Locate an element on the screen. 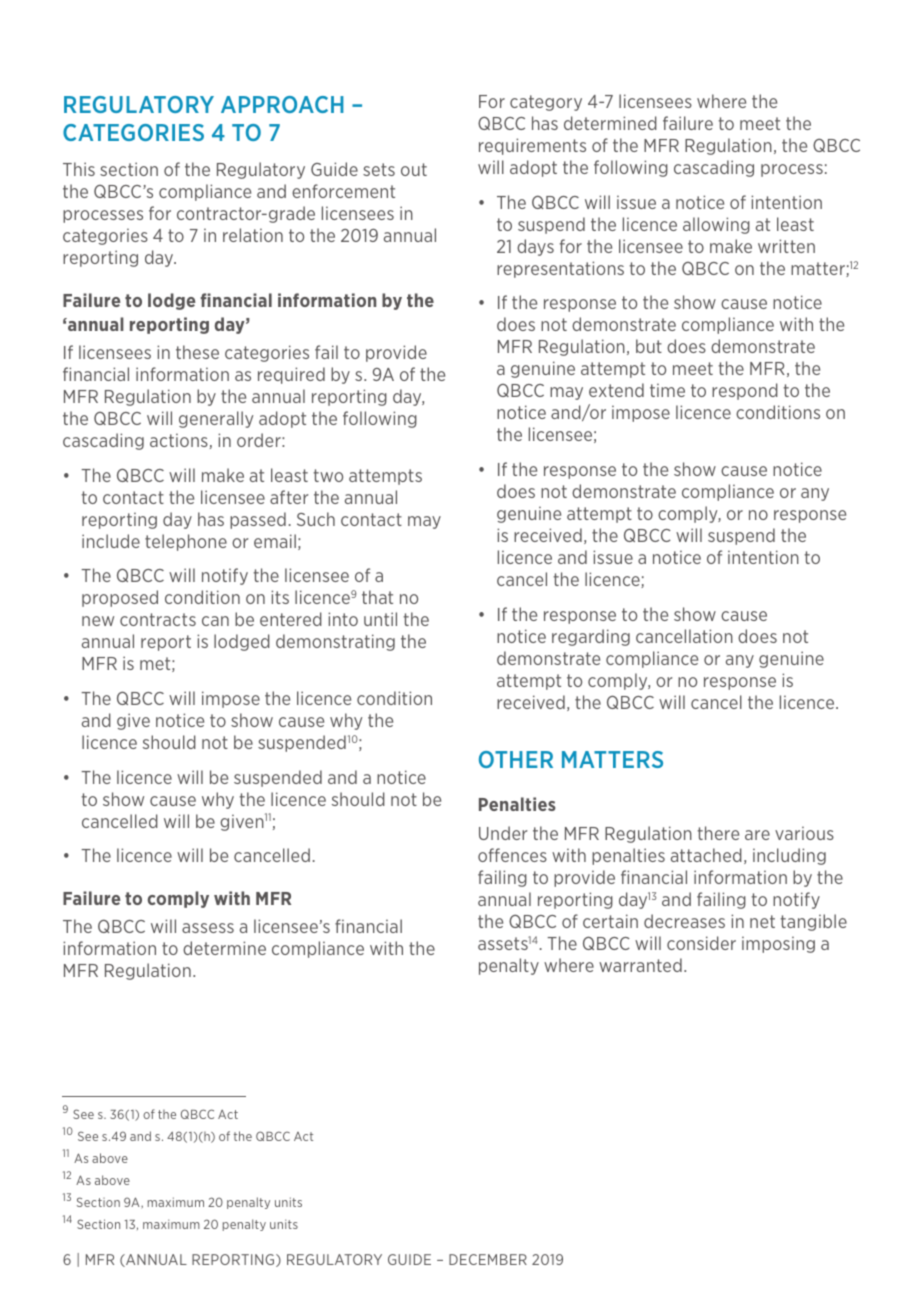 This screenshot has height=1311, width=924. contracts is located at coordinates (158, 619).
